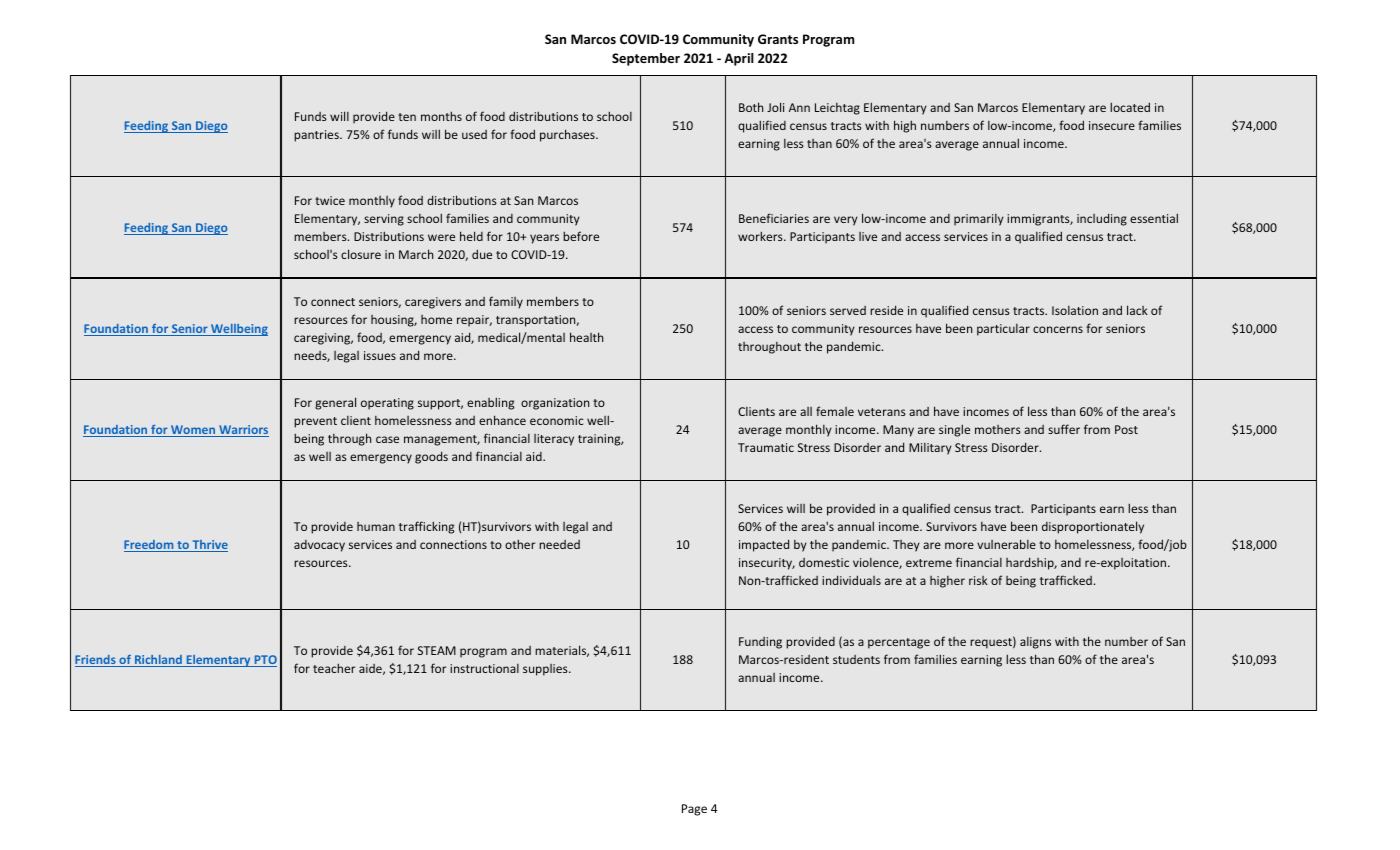 The image size is (1400, 850). What do you see at coordinates (1003, 330) in the document?
I see `particular` at bounding box center [1003, 330].
